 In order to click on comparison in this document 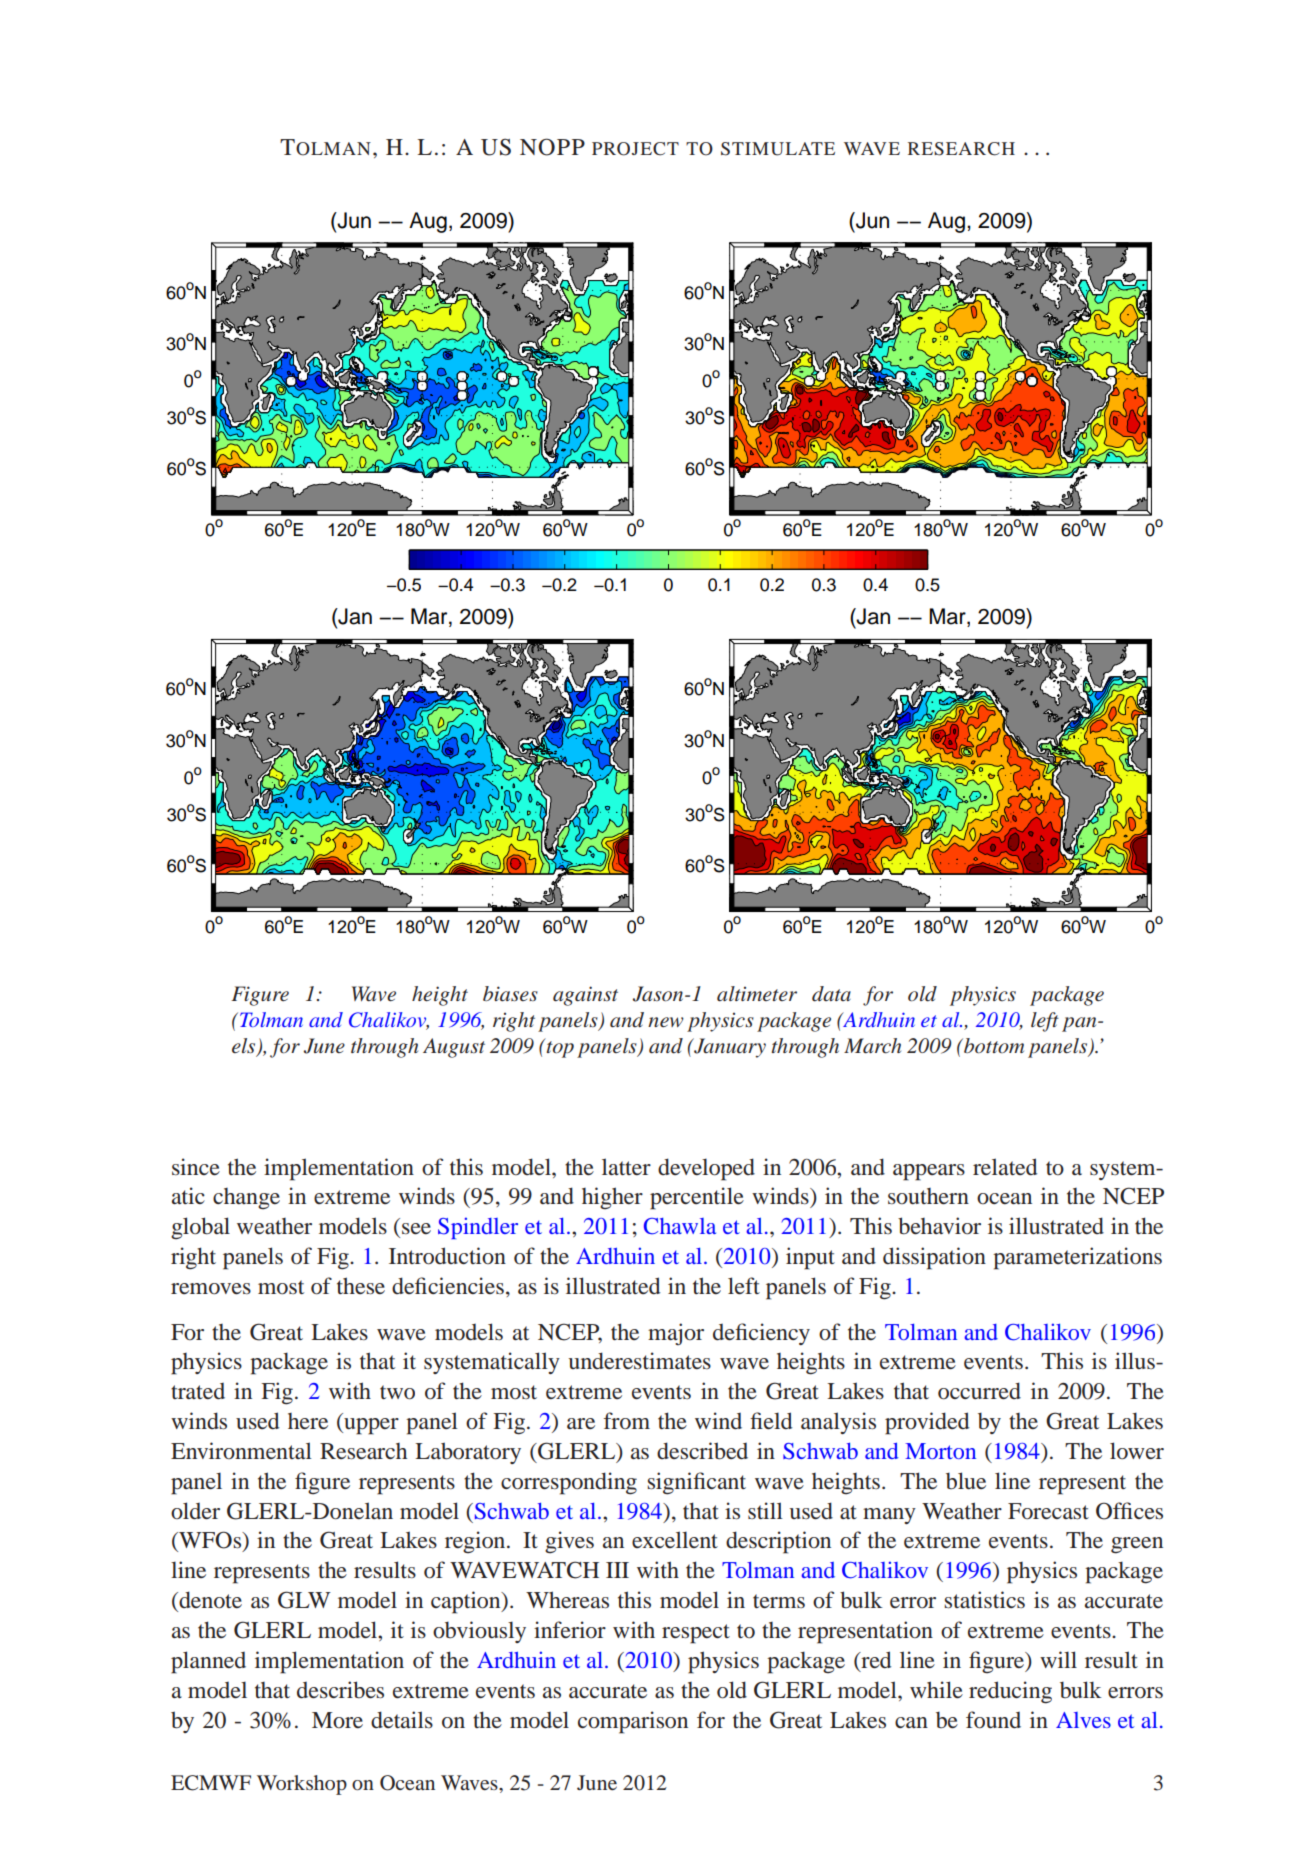, I will do `click(633, 1722)`.
